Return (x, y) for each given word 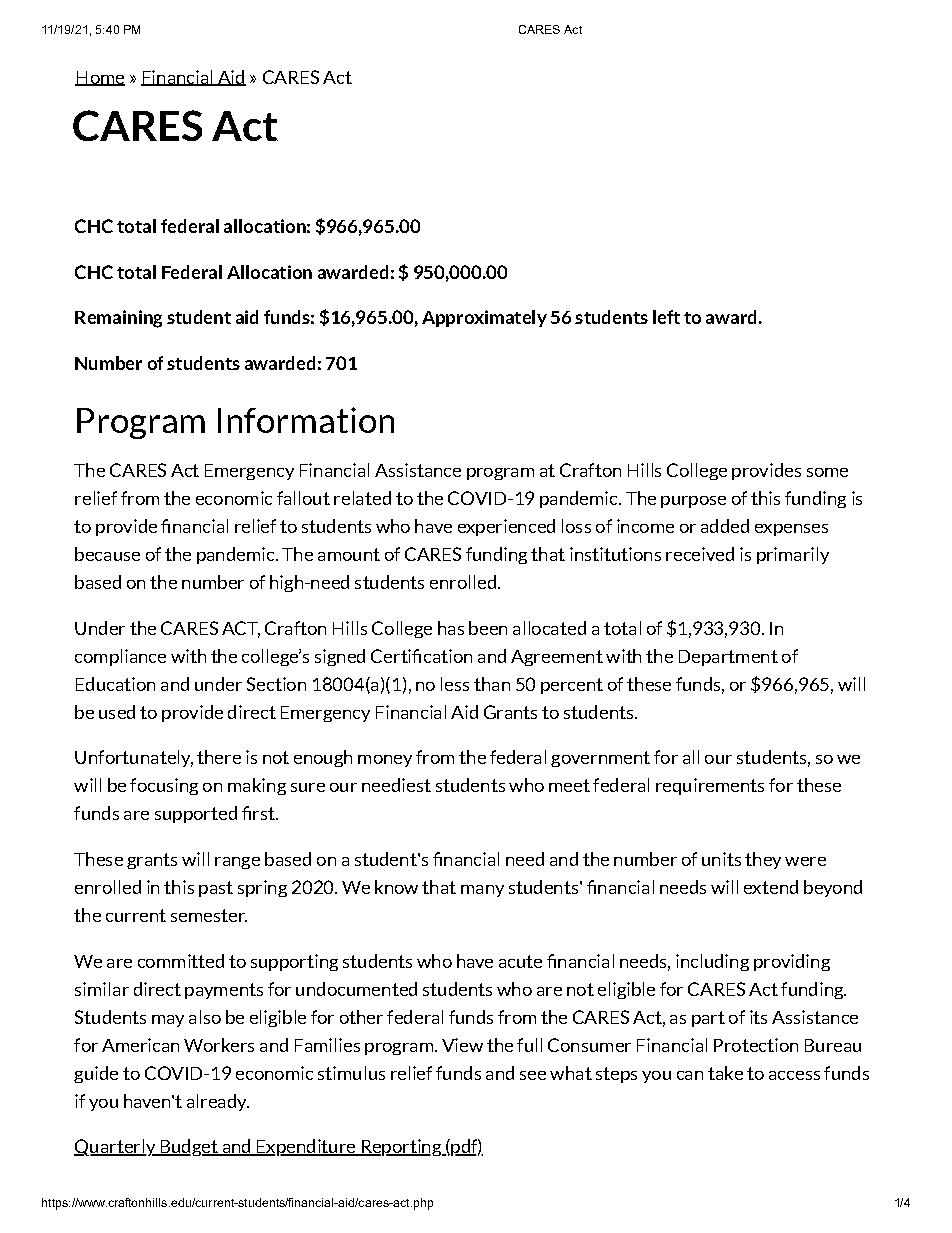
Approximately (484, 318)
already (218, 1102)
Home (100, 78)
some (827, 472)
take (725, 1073)
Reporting (401, 1147)
